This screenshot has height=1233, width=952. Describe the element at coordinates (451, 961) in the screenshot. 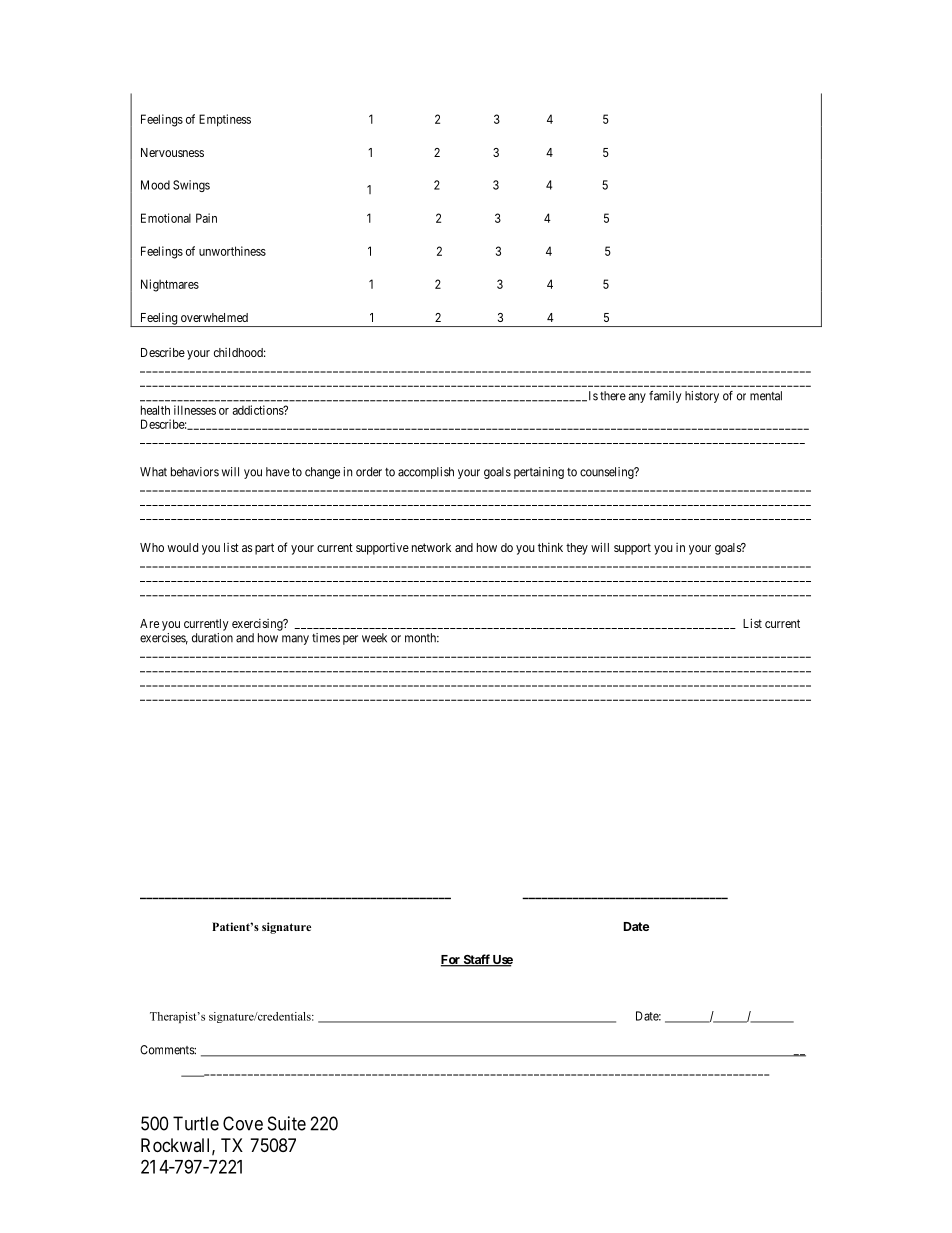

I see `For` at that location.
